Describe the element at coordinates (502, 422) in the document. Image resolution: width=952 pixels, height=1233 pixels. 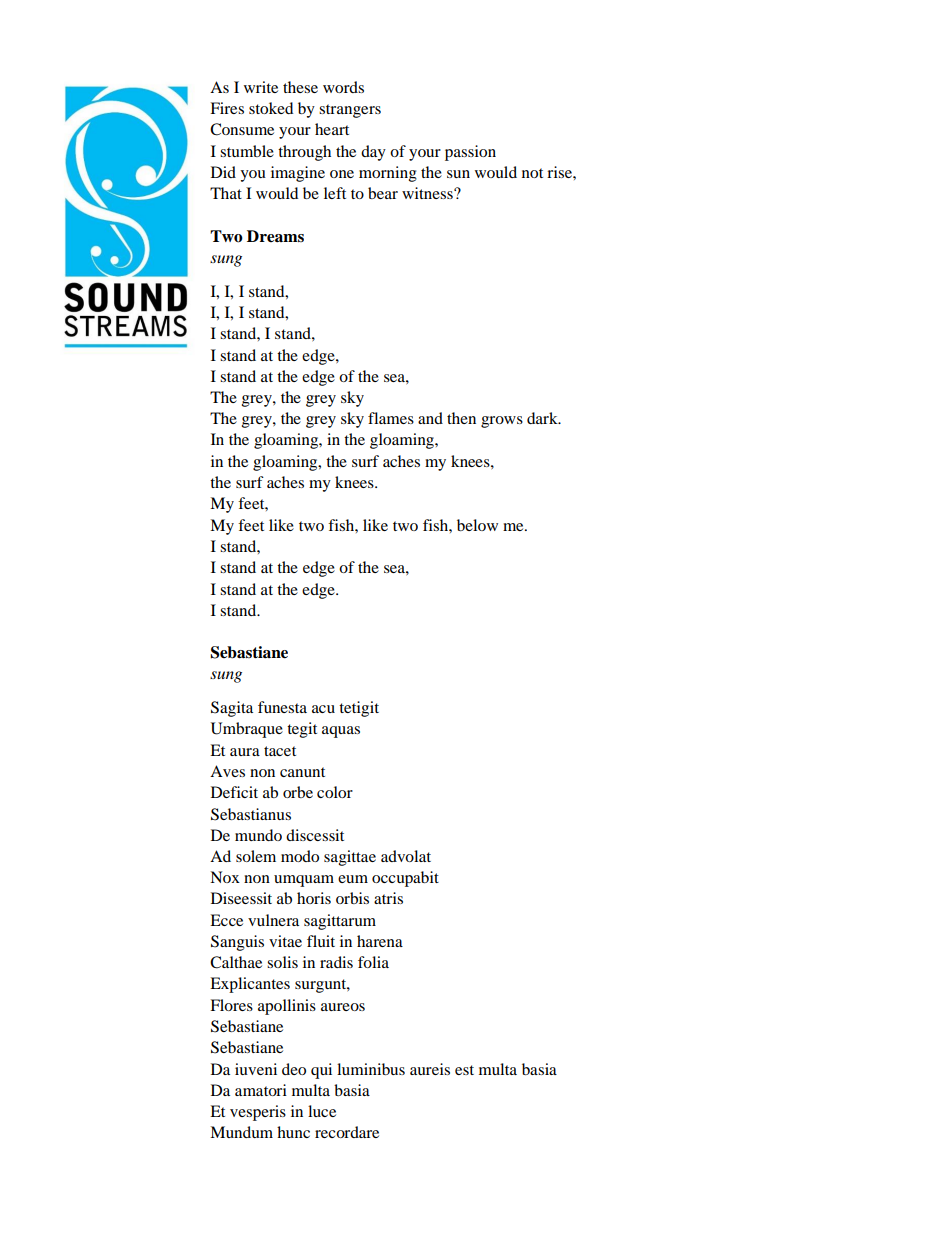
I see `grows` at that location.
